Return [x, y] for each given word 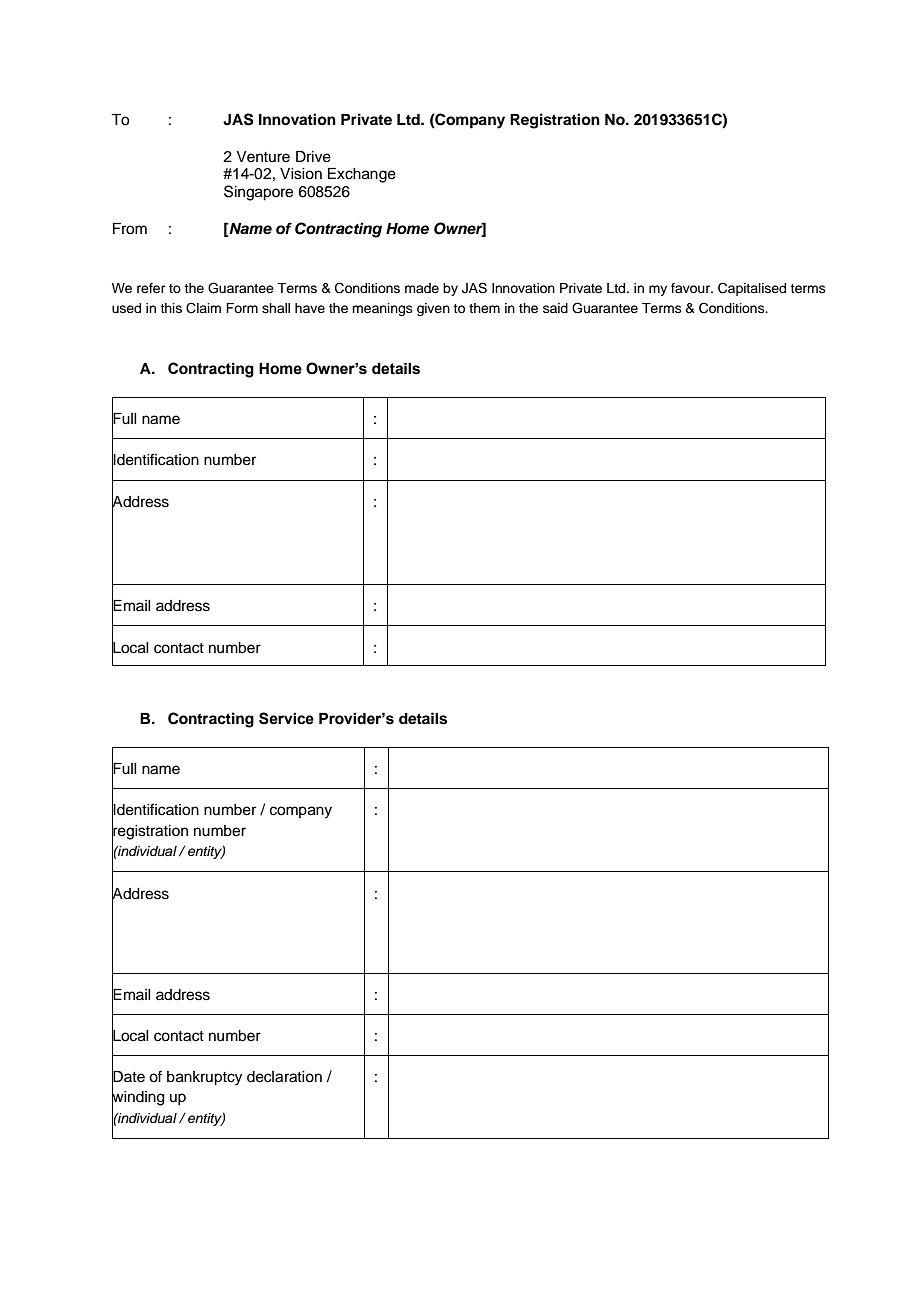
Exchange [362, 175]
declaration [284, 1077]
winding [138, 1098]
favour [691, 288]
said [555, 308]
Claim [203, 308]
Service [286, 718]
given [433, 309]
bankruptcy [204, 1078]
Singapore [258, 193]
